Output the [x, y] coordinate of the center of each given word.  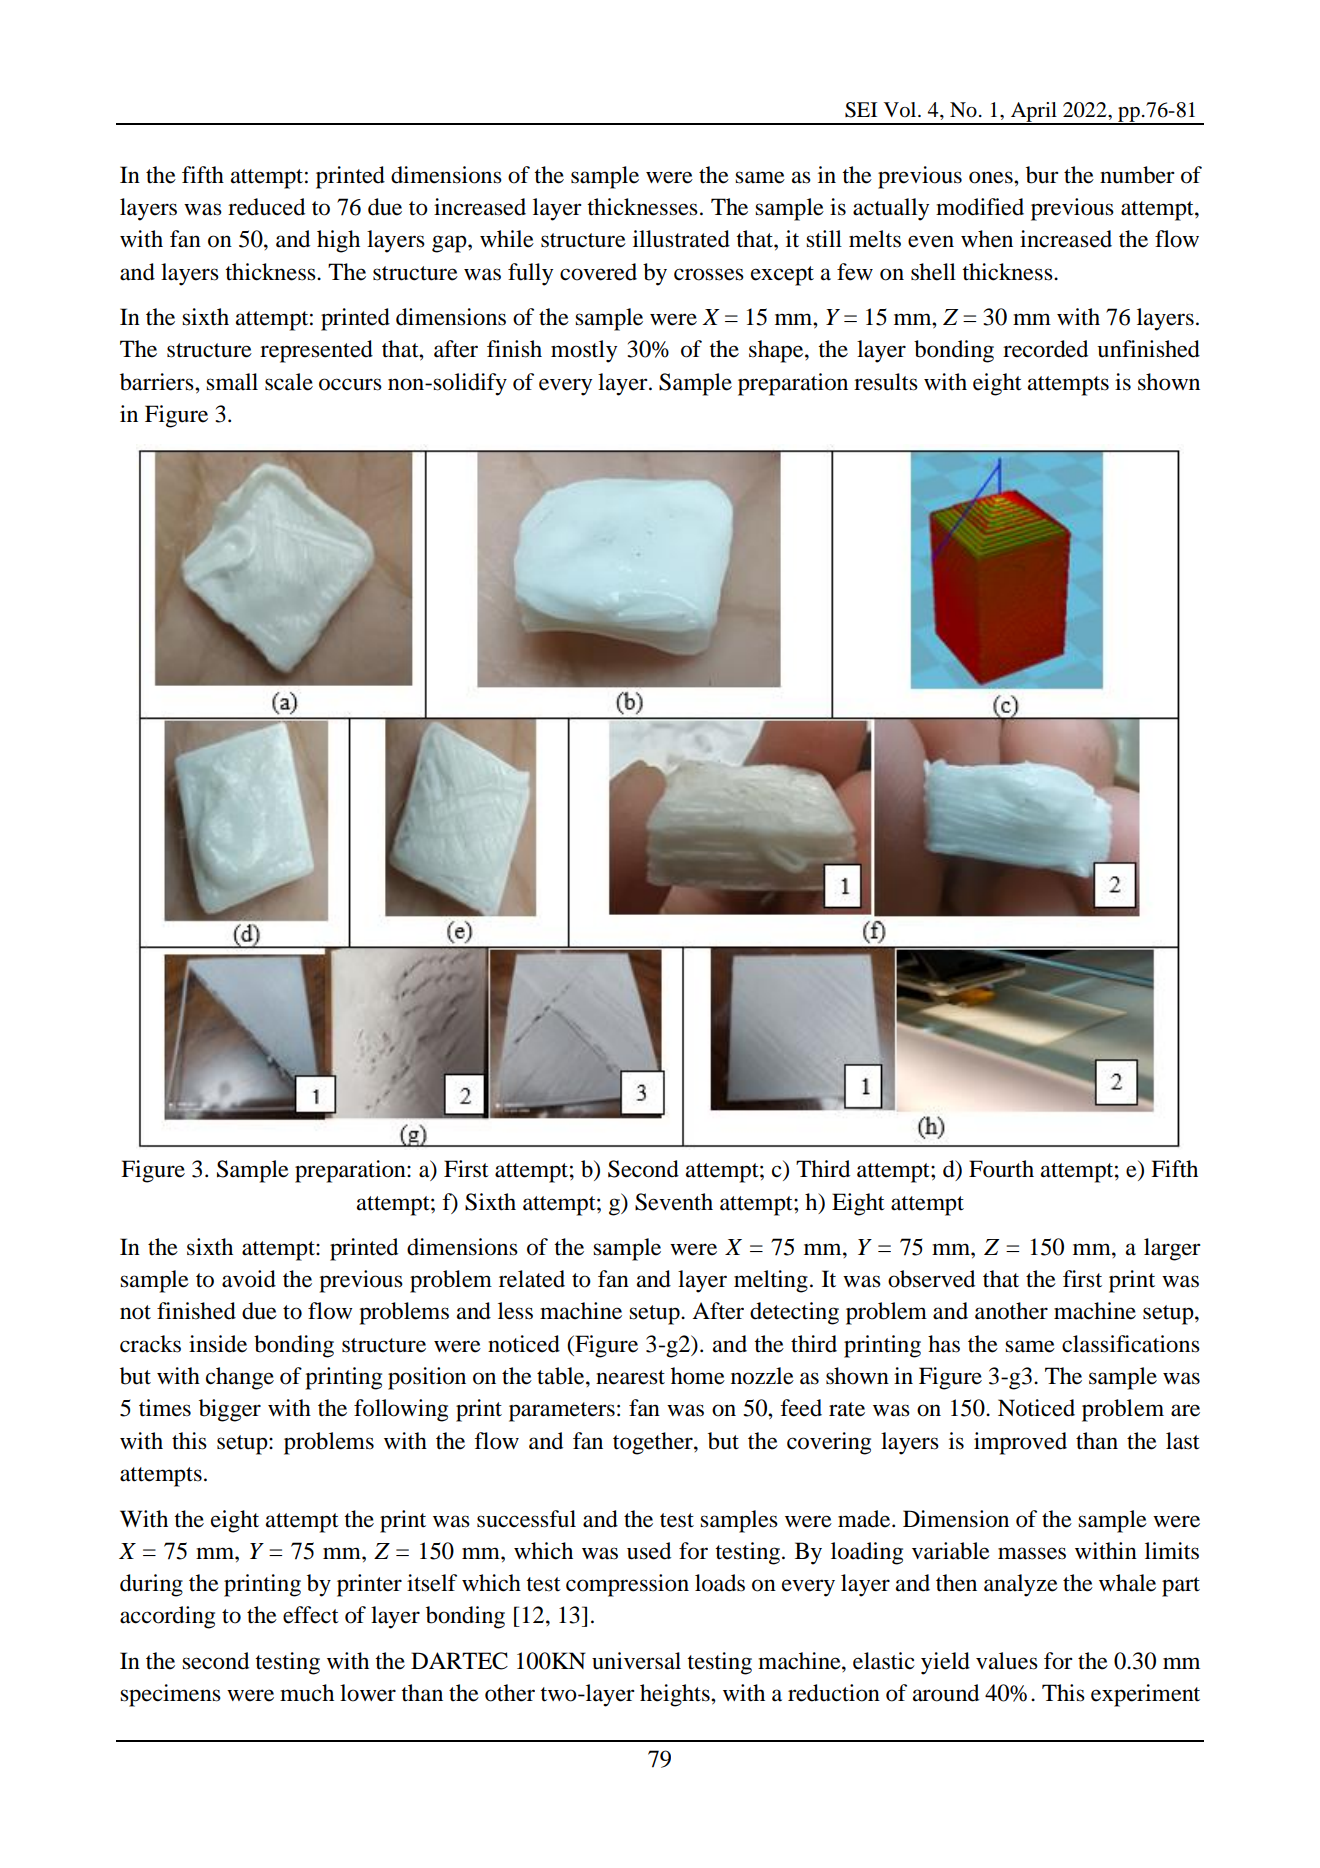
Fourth [1001, 1169]
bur [1042, 175]
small [232, 382]
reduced [266, 207]
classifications [1131, 1344]
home [698, 1376]
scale [289, 382]
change [240, 1378]
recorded [1045, 349]
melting [771, 1281]
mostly [584, 351]
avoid [249, 1279]
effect [311, 1615]
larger [1172, 1249]
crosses [709, 274]
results [886, 382]
